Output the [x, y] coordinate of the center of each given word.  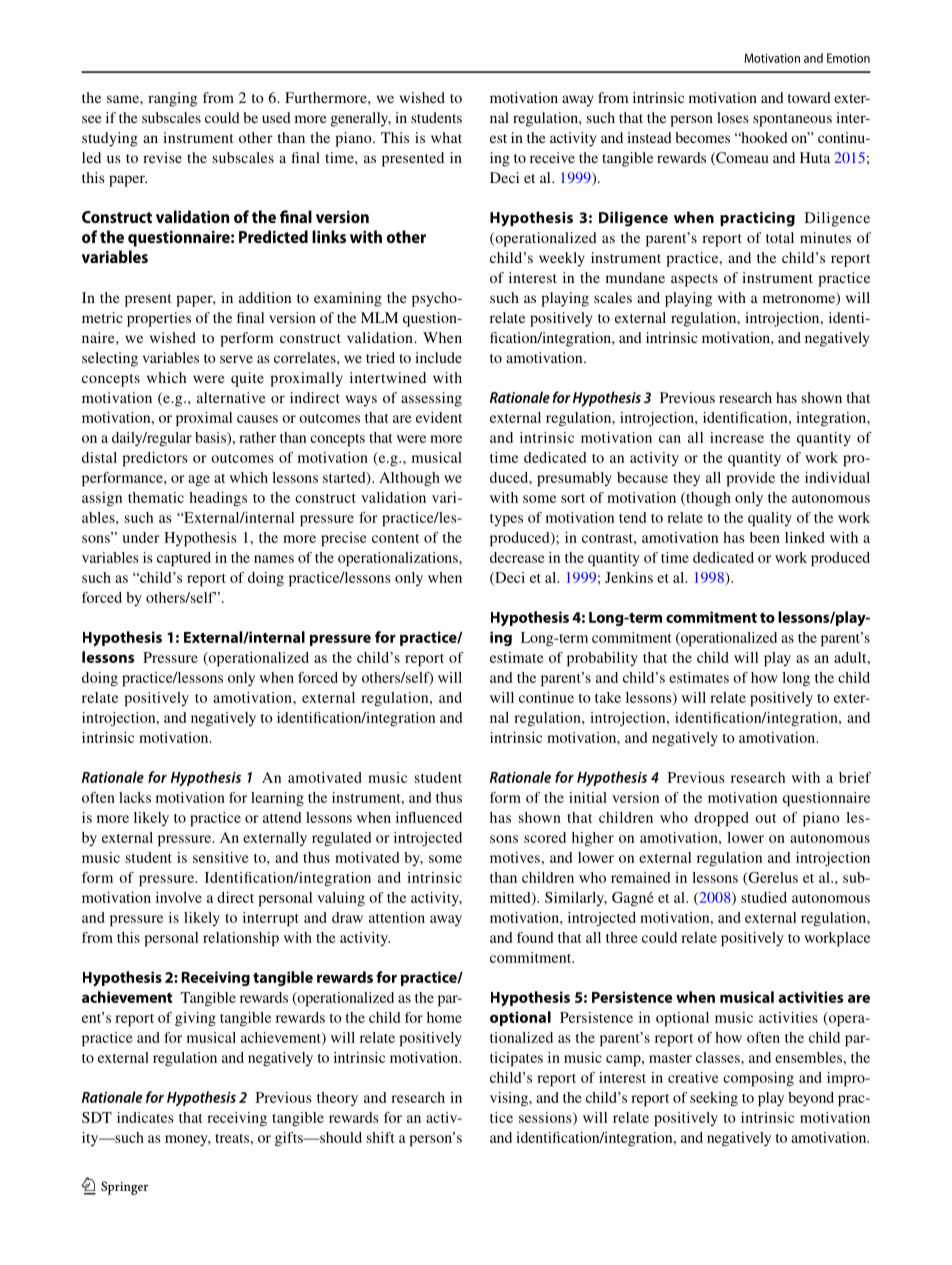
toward [809, 97]
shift [380, 1137]
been [765, 537]
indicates [145, 1117]
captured [184, 559]
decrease [517, 557]
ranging [172, 99]
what [446, 137]
